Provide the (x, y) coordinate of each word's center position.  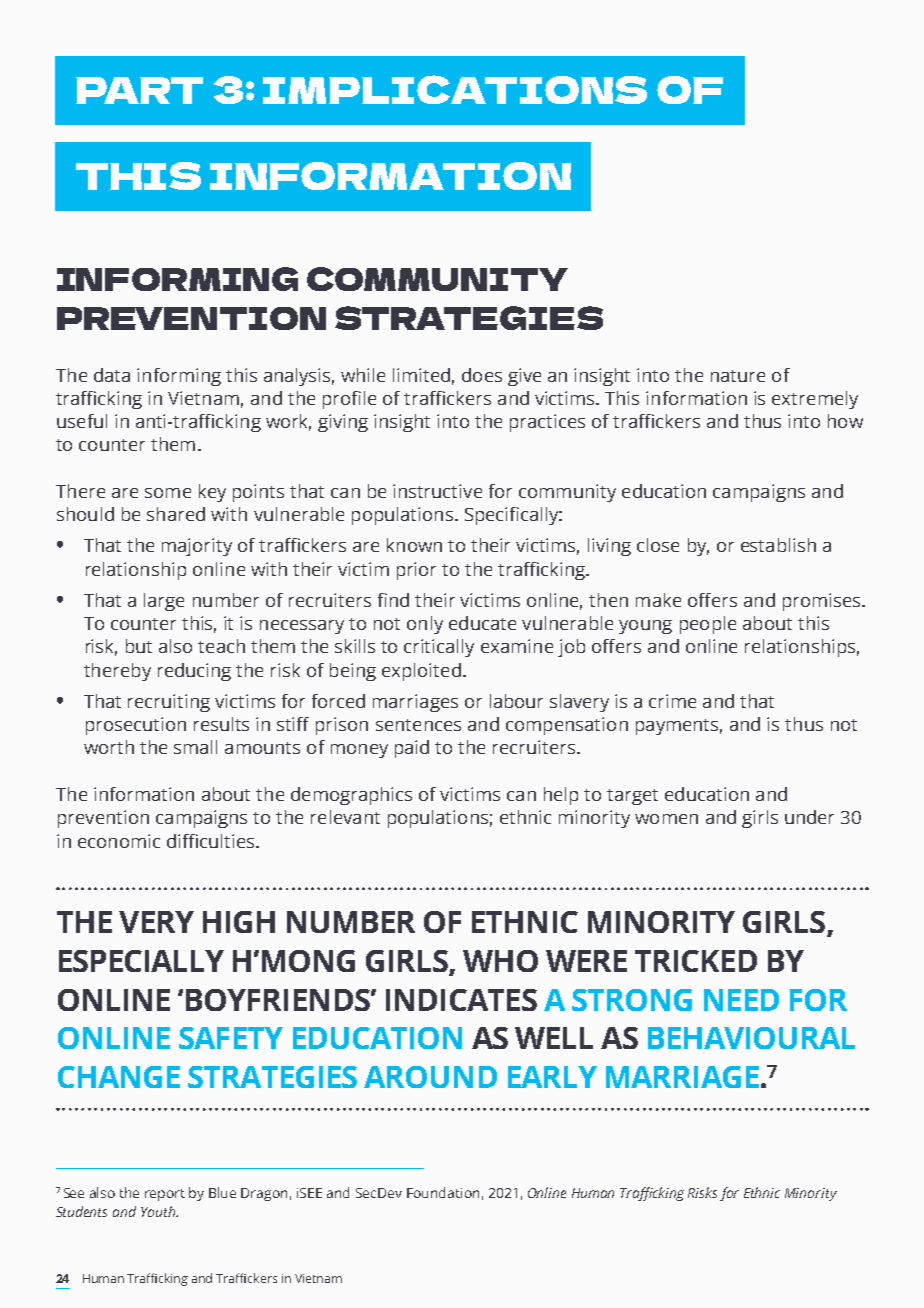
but (139, 646)
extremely (815, 400)
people (708, 625)
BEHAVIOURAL (751, 1038)
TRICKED (696, 961)
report (165, 1195)
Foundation (443, 1192)
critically (439, 648)
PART (139, 90)
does (482, 375)
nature (738, 376)
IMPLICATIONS (455, 89)
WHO (500, 961)
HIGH (239, 922)
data (112, 375)
